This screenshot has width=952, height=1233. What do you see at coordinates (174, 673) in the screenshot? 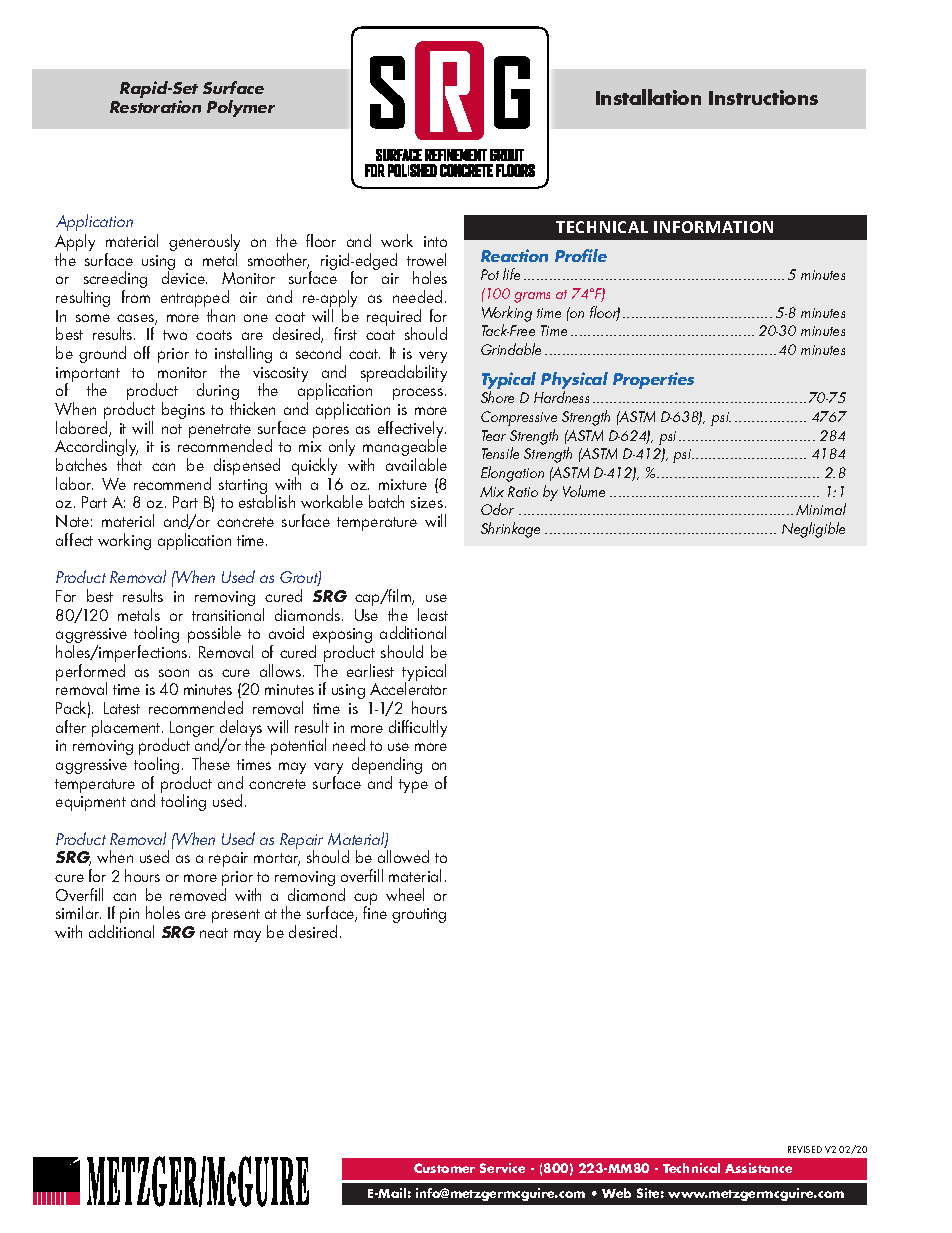
I see `soon` at bounding box center [174, 673].
